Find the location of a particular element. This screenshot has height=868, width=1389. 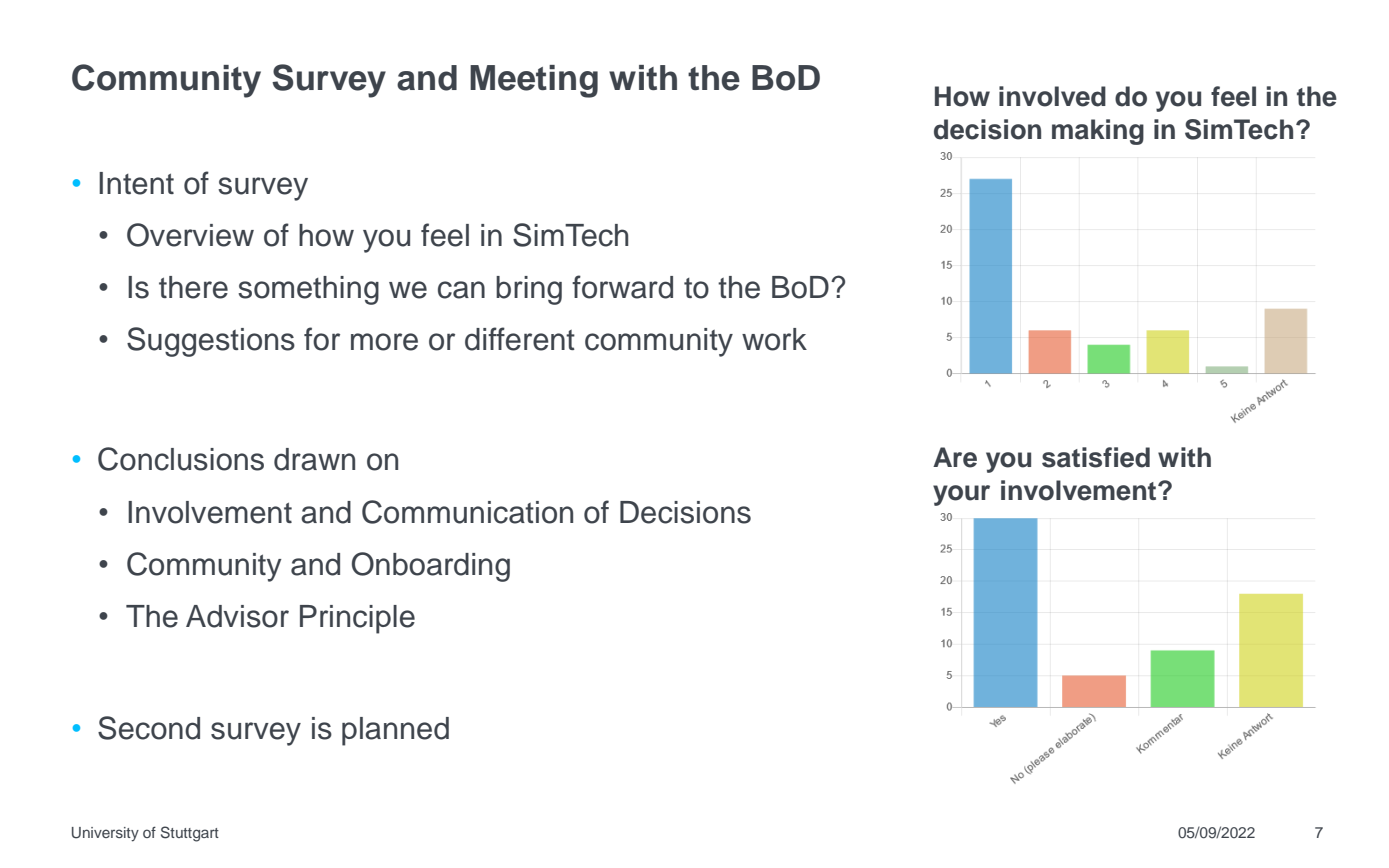

Meeting is located at coordinates (534, 81).
